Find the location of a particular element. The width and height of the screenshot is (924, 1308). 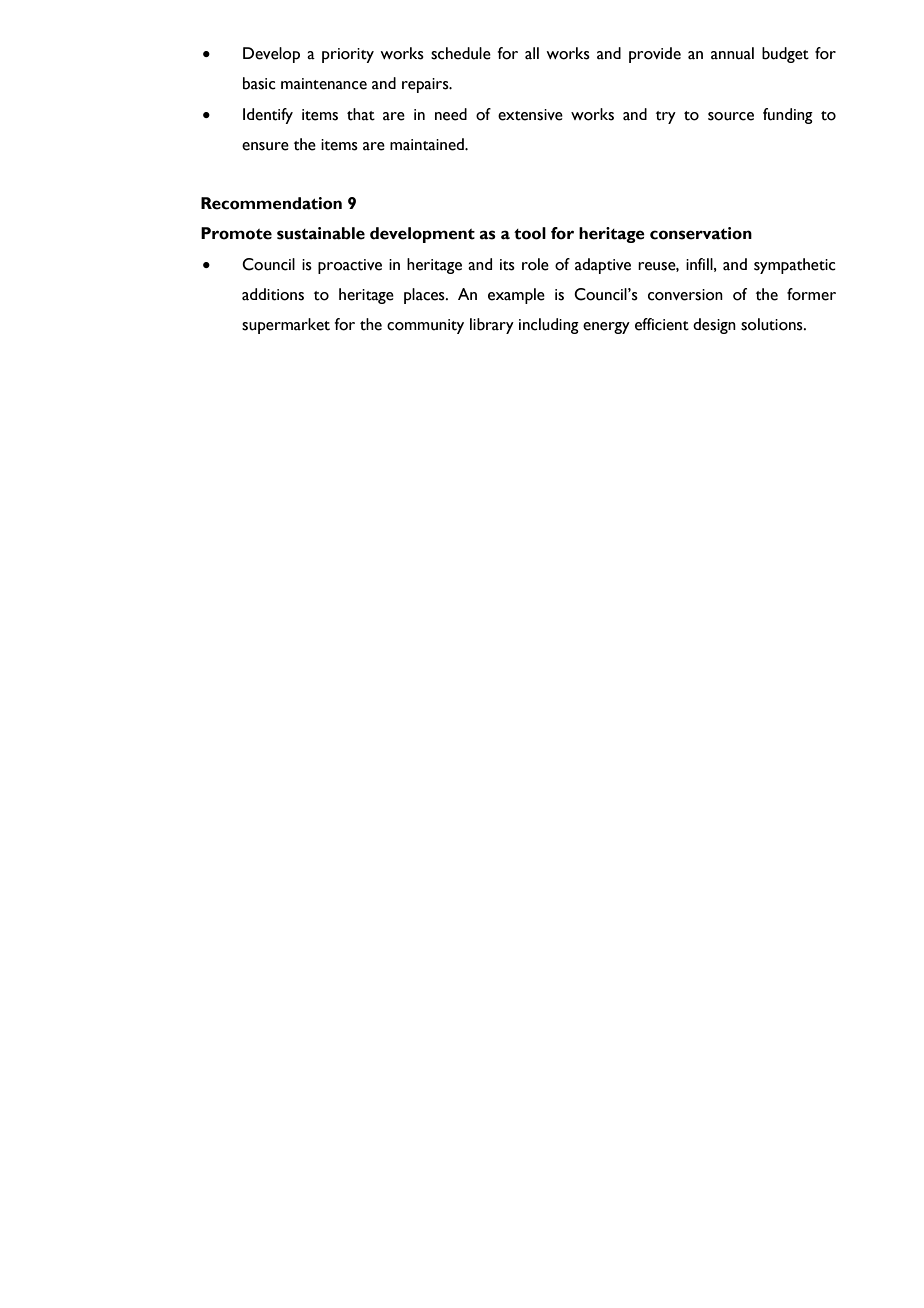

supermarket is located at coordinates (286, 326).
